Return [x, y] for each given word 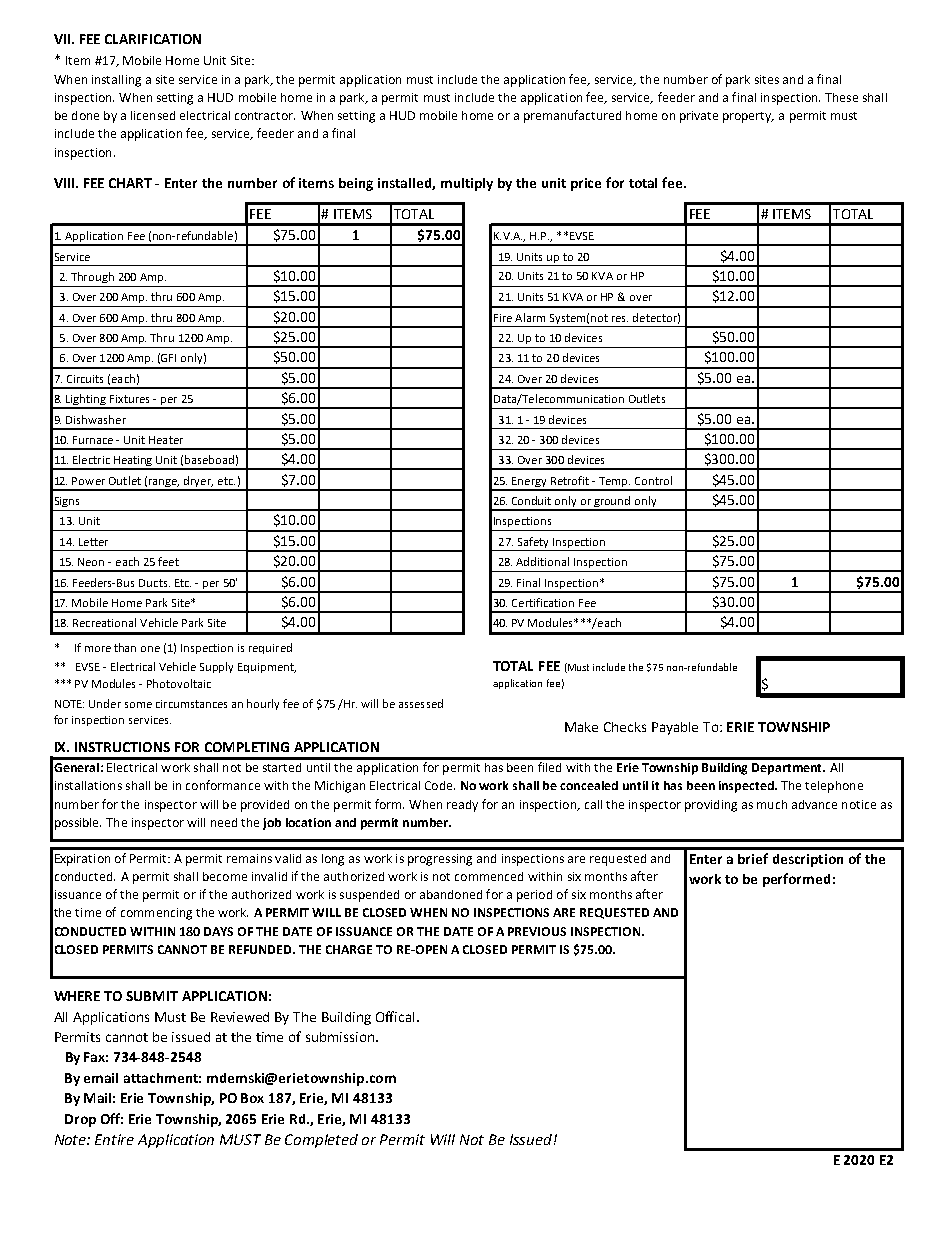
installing [116, 81]
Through [92, 277]
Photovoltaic [179, 683]
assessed [421, 703]
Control [653, 480]
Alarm [530, 317]
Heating [133, 462]
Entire [114, 1139]
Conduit [531, 500]
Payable [675, 728]
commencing [156, 914]
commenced [489, 876]
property [748, 117]
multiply [467, 184]
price [586, 184]
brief [753, 858]
